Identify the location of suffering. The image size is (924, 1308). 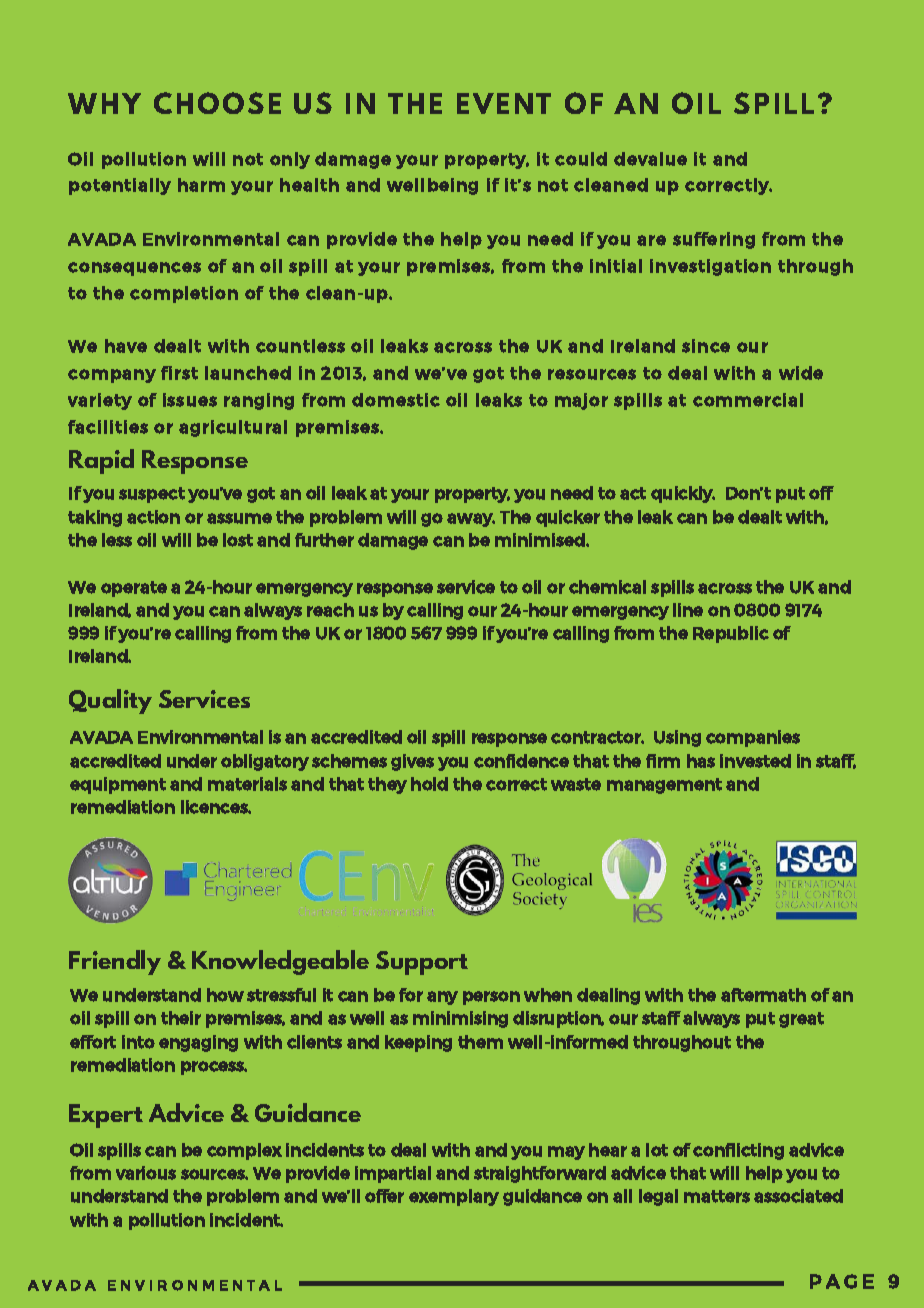
(714, 240).
